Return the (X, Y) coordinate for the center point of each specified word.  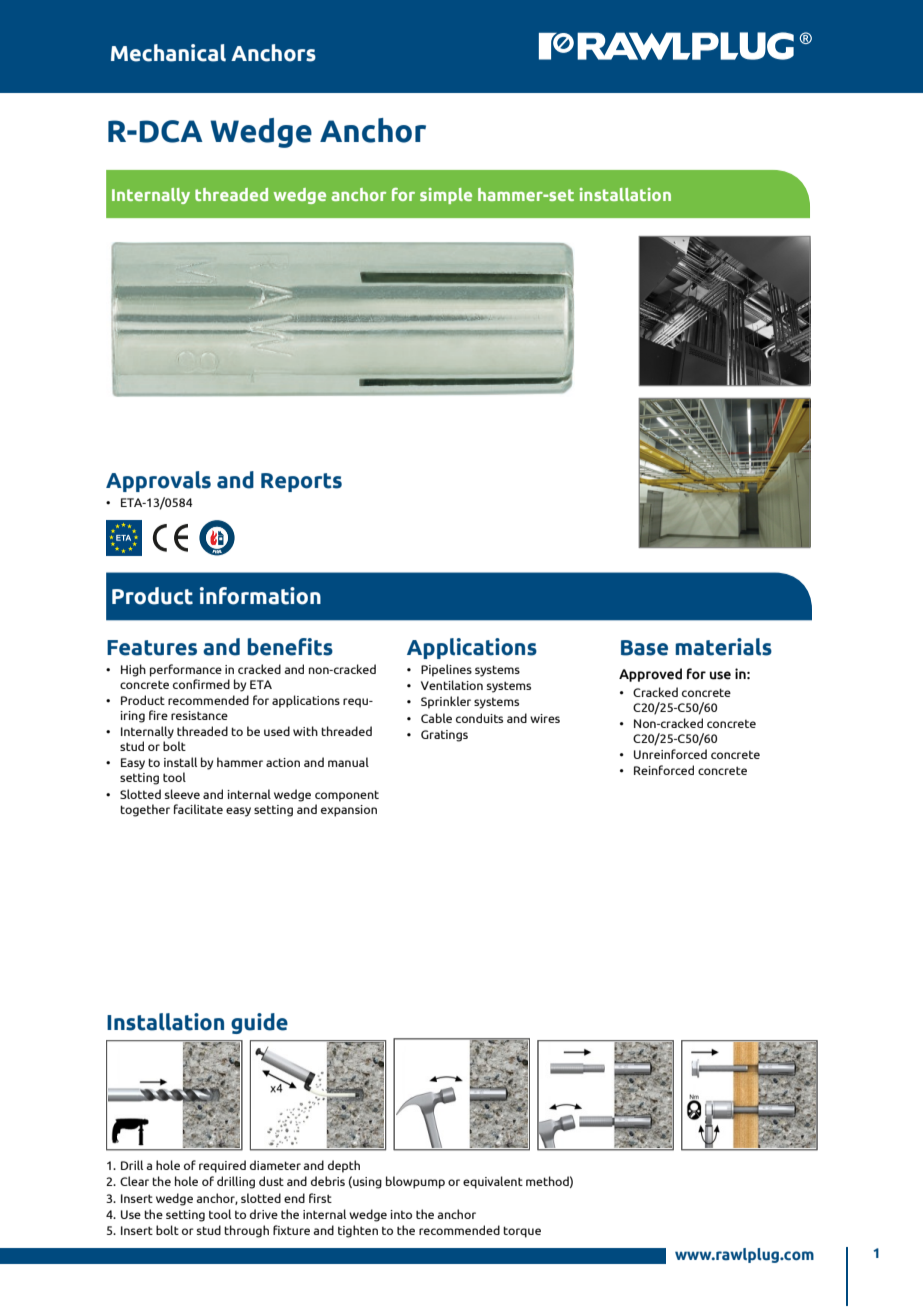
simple (446, 196)
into (401, 1214)
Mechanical (168, 53)
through (246, 1231)
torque (522, 1232)
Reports (301, 482)
